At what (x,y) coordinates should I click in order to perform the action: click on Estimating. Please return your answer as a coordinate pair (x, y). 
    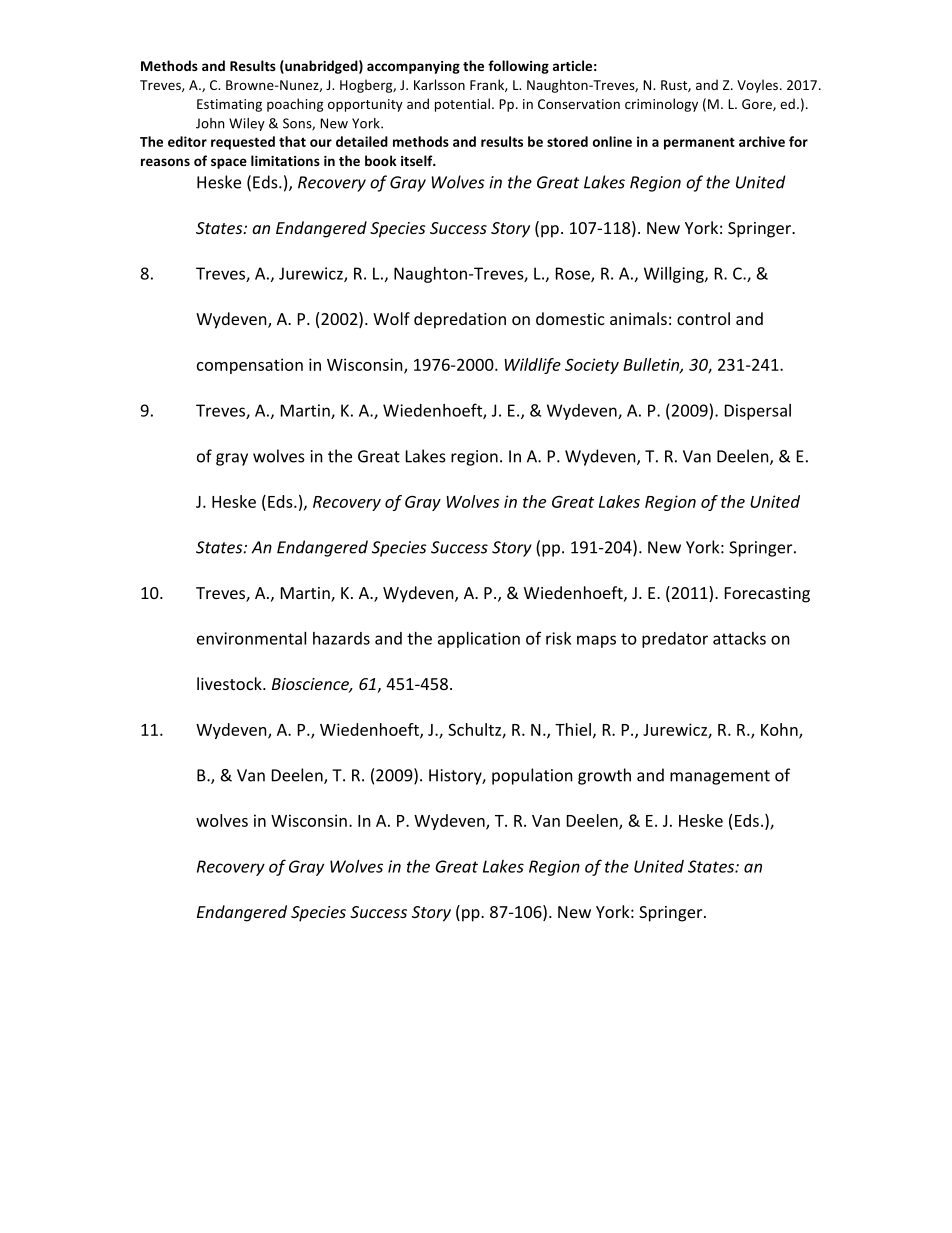
    Looking at the image, I should click on (229, 105).
